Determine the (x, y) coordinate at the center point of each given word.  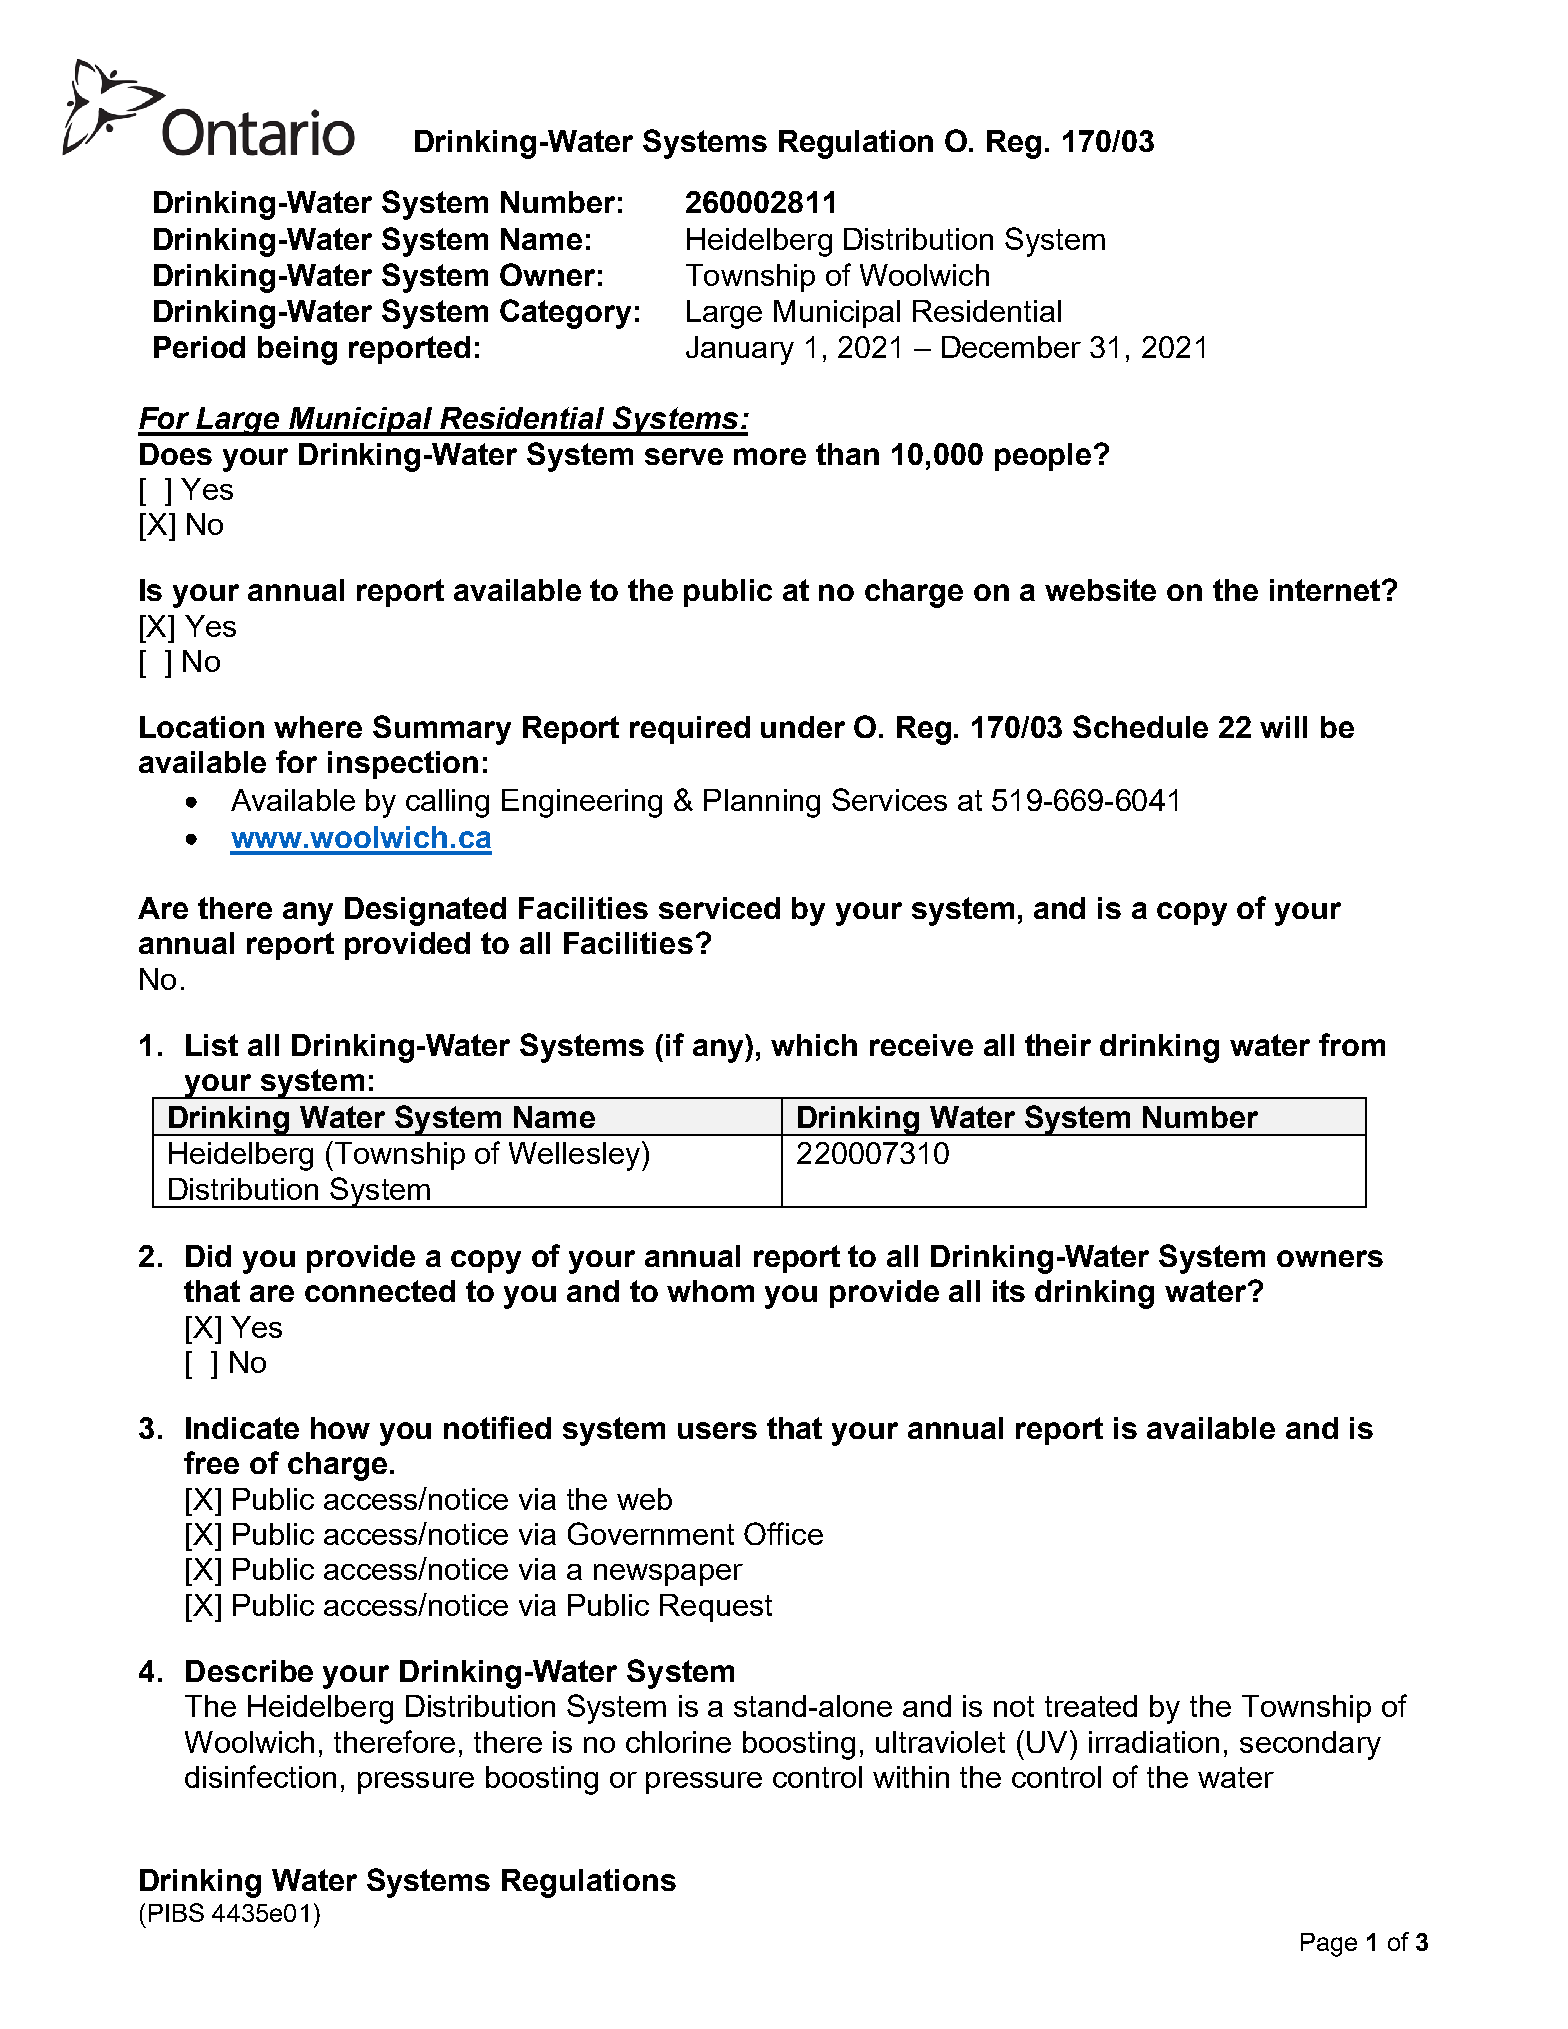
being (297, 350)
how (340, 1428)
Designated (425, 911)
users (717, 1430)
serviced (719, 908)
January (740, 350)
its (1009, 1291)
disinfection (260, 1776)
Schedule (1140, 726)
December (1011, 347)
